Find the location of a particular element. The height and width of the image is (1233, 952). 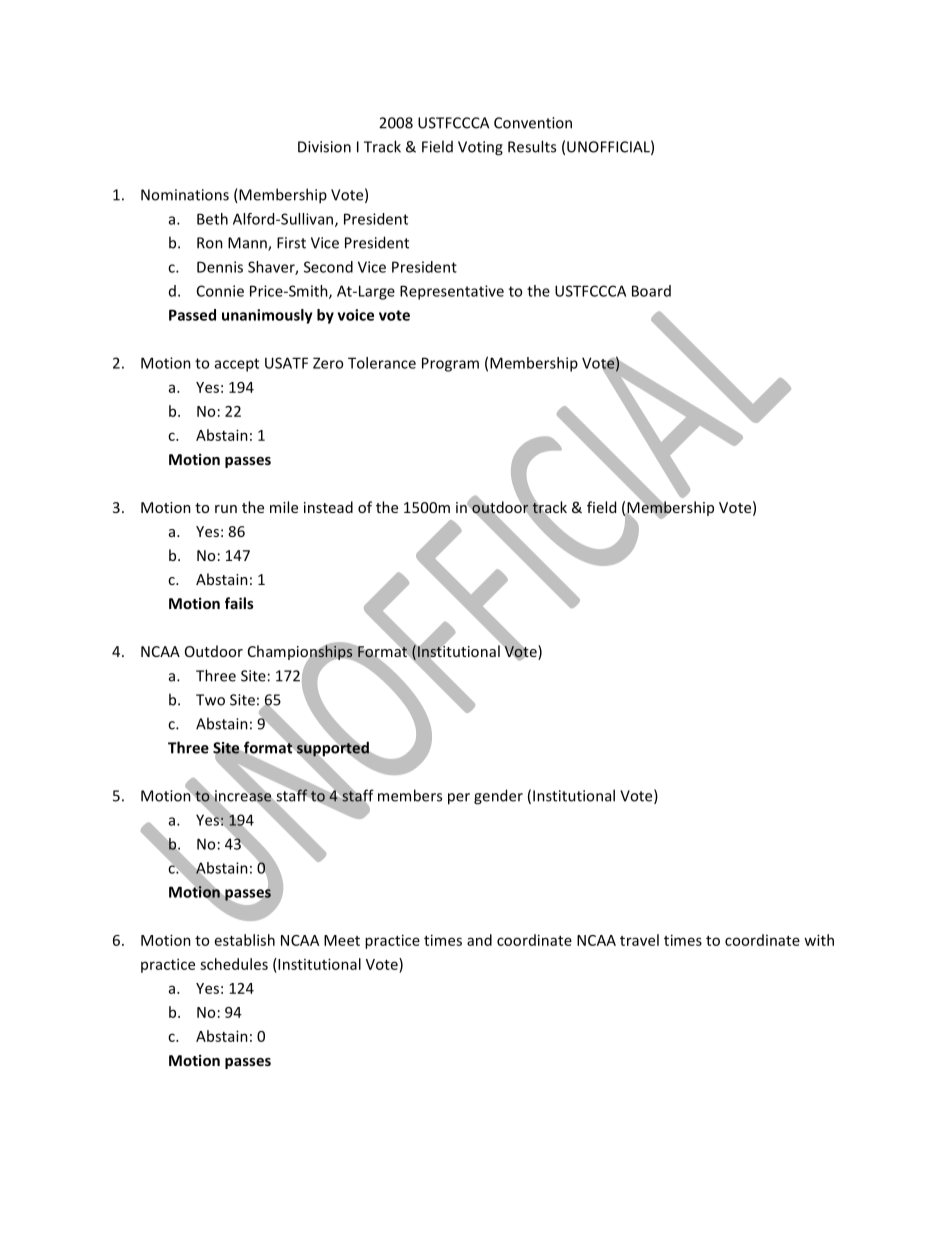

Two is located at coordinates (210, 700).
